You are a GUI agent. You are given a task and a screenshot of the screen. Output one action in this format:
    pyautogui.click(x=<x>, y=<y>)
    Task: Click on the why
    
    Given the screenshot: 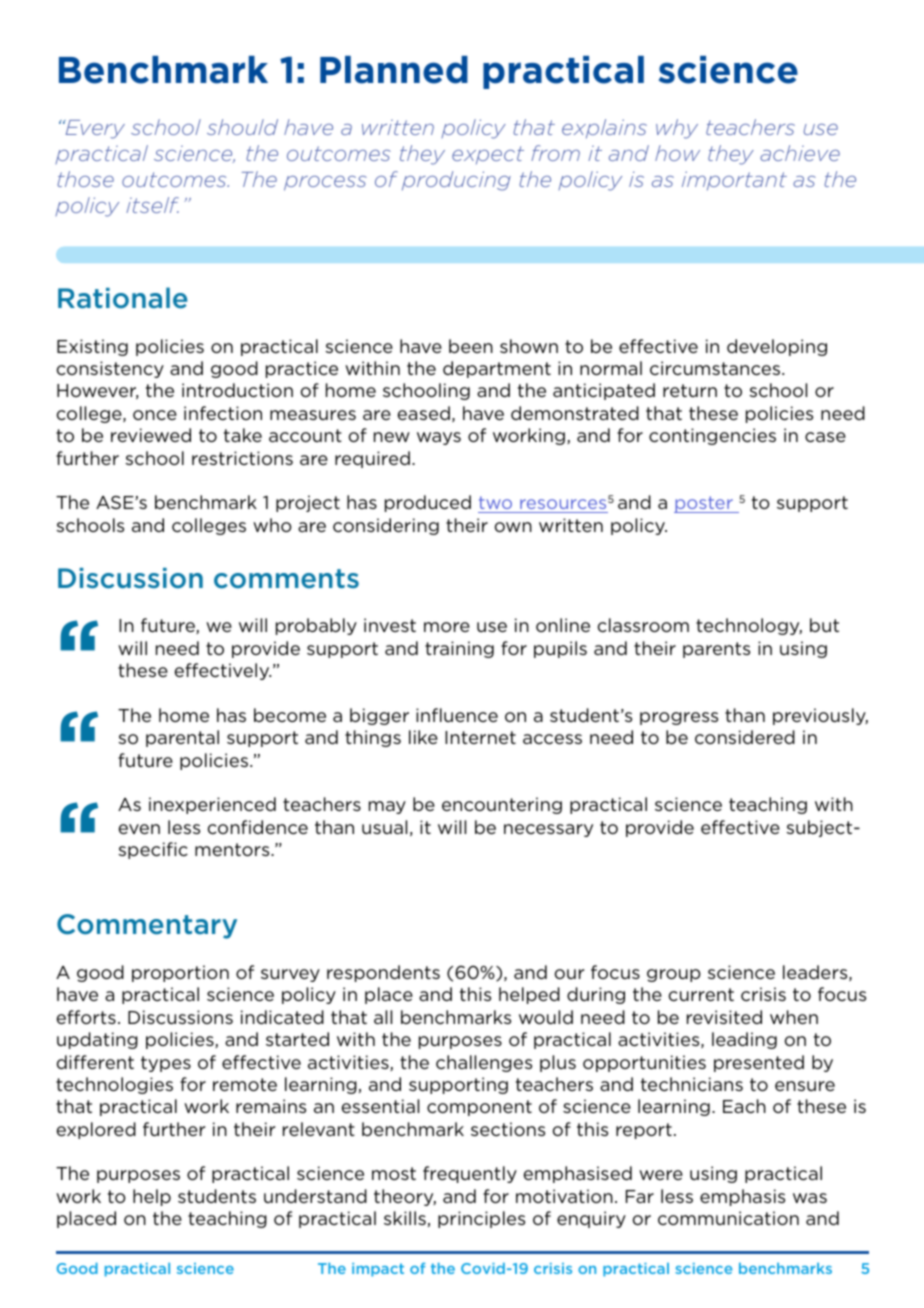 What is the action you would take?
    pyautogui.click(x=677, y=129)
